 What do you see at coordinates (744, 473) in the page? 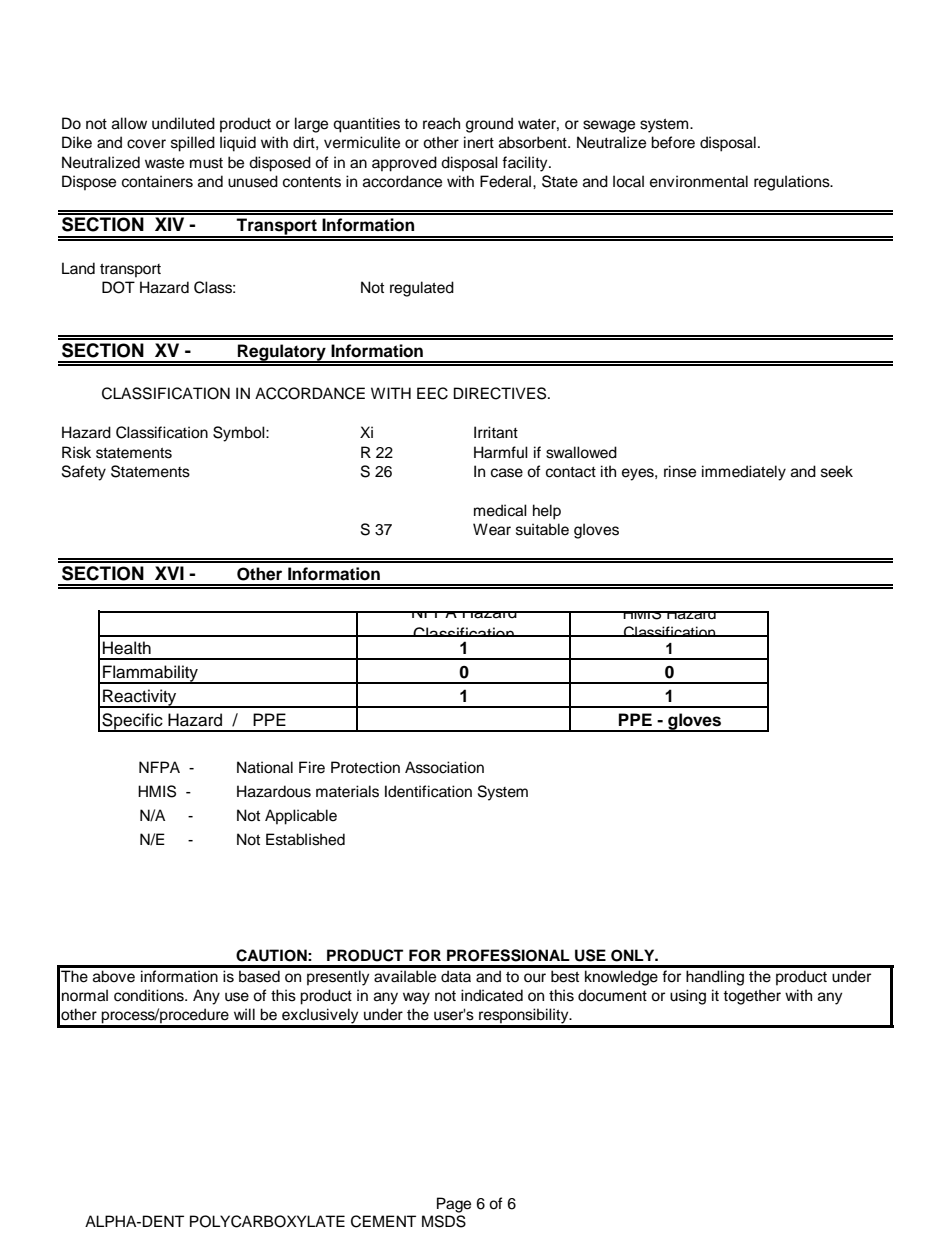
I see `immediately` at bounding box center [744, 473].
